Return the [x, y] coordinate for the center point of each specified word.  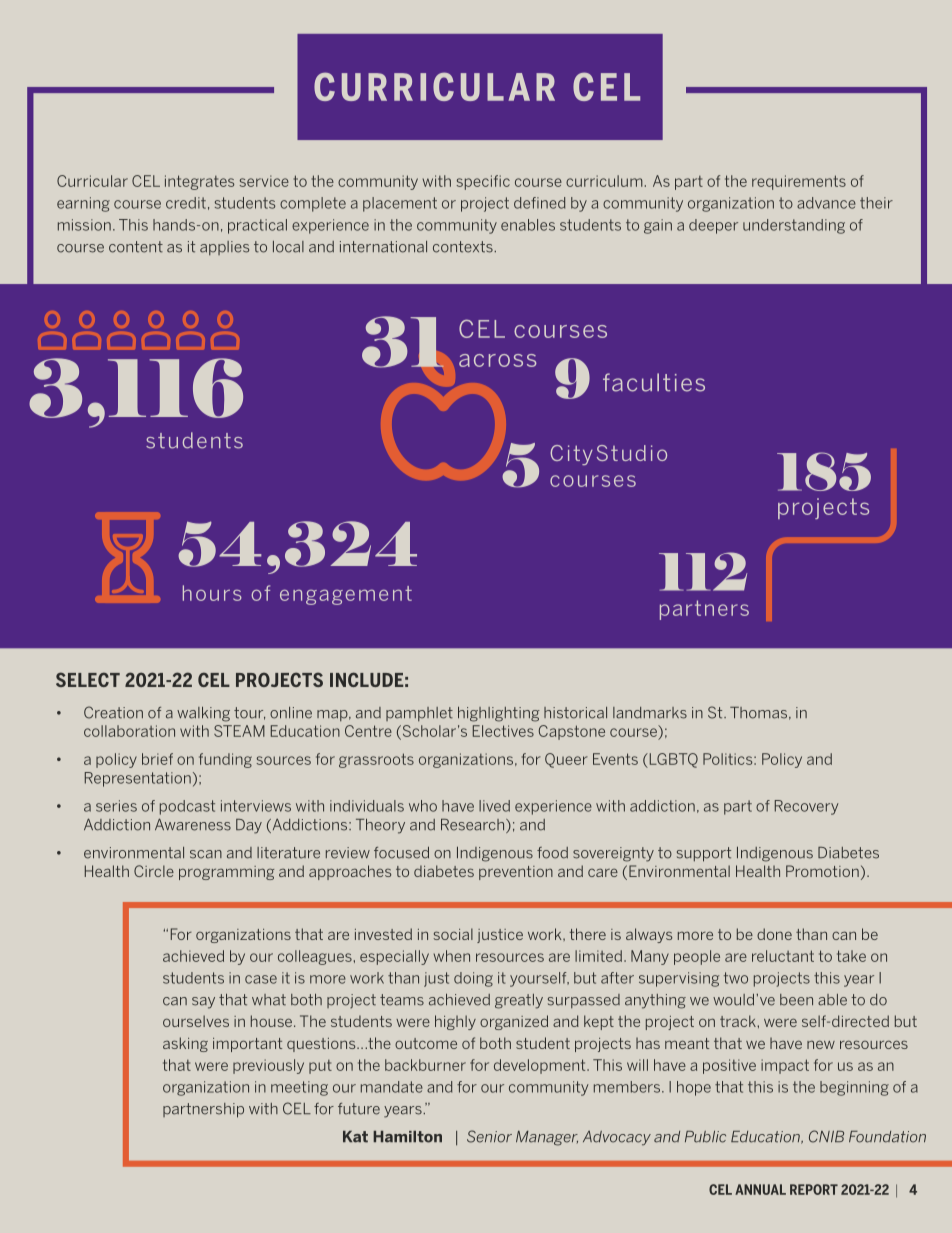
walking [203, 714]
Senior [489, 1136]
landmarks [650, 713]
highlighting [499, 714]
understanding [794, 226]
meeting [299, 1088]
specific [483, 182]
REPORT [814, 1189]
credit [186, 203]
